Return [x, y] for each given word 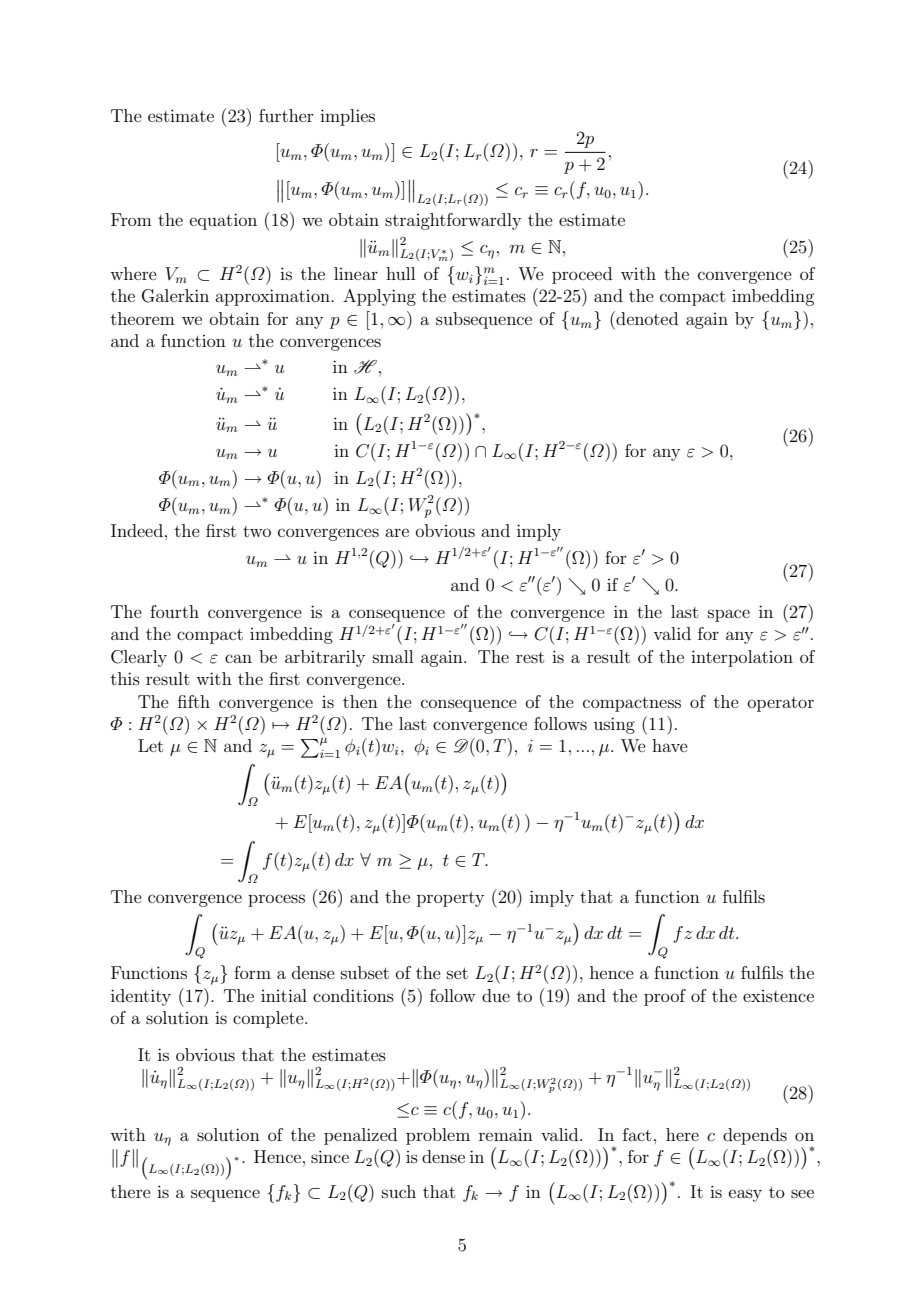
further [286, 115]
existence [778, 996]
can [238, 658]
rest [530, 657]
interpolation [742, 658]
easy [745, 1195]
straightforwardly [453, 221]
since [330, 1156]
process [276, 900]
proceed [582, 275]
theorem [143, 318]
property [450, 899]
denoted [646, 318]
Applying [379, 297]
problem [438, 1136]
